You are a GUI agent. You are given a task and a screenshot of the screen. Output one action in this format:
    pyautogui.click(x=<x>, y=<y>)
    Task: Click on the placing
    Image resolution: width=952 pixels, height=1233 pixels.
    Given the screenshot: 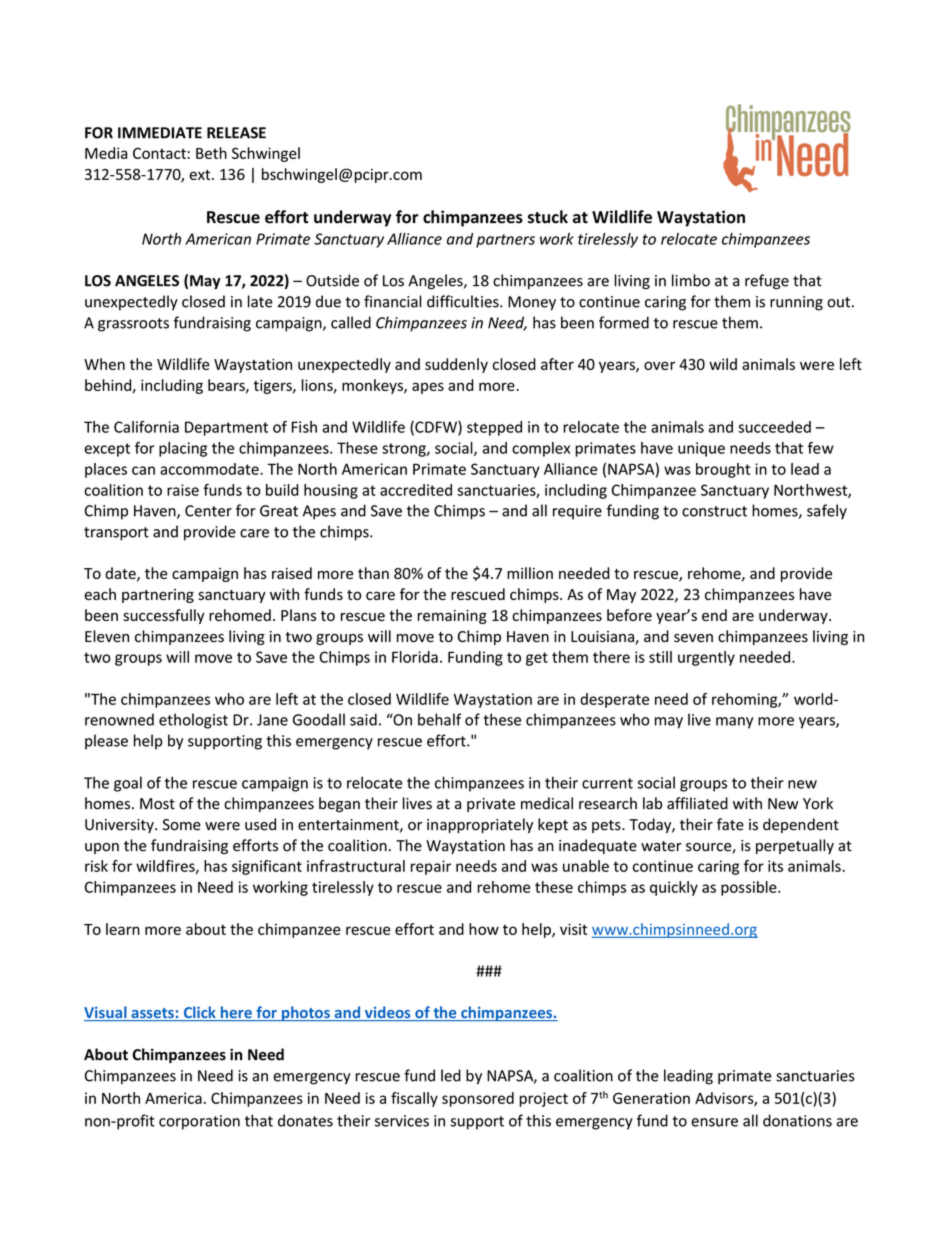 What is the action you would take?
    pyautogui.click(x=183, y=449)
